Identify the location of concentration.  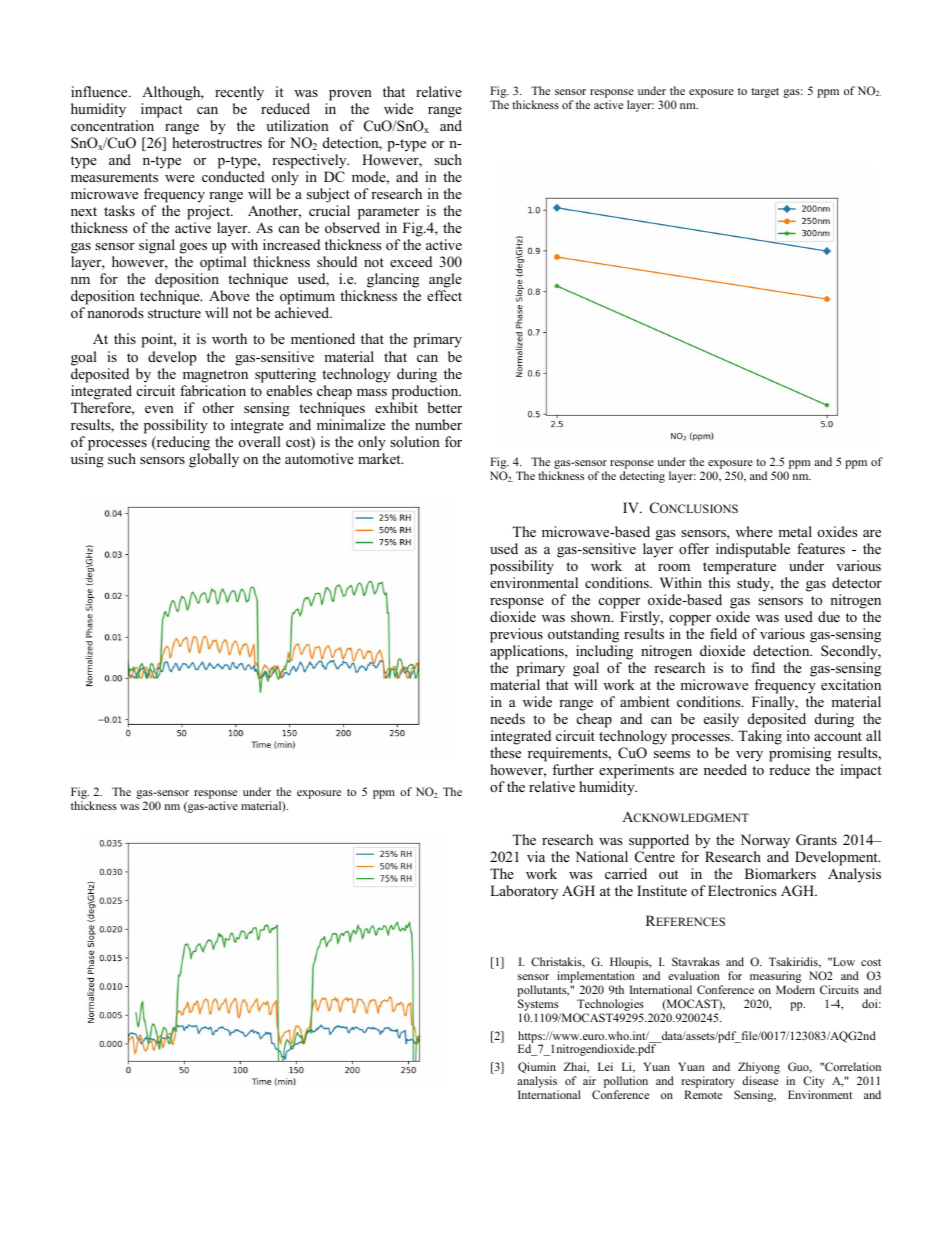
(112, 125).
